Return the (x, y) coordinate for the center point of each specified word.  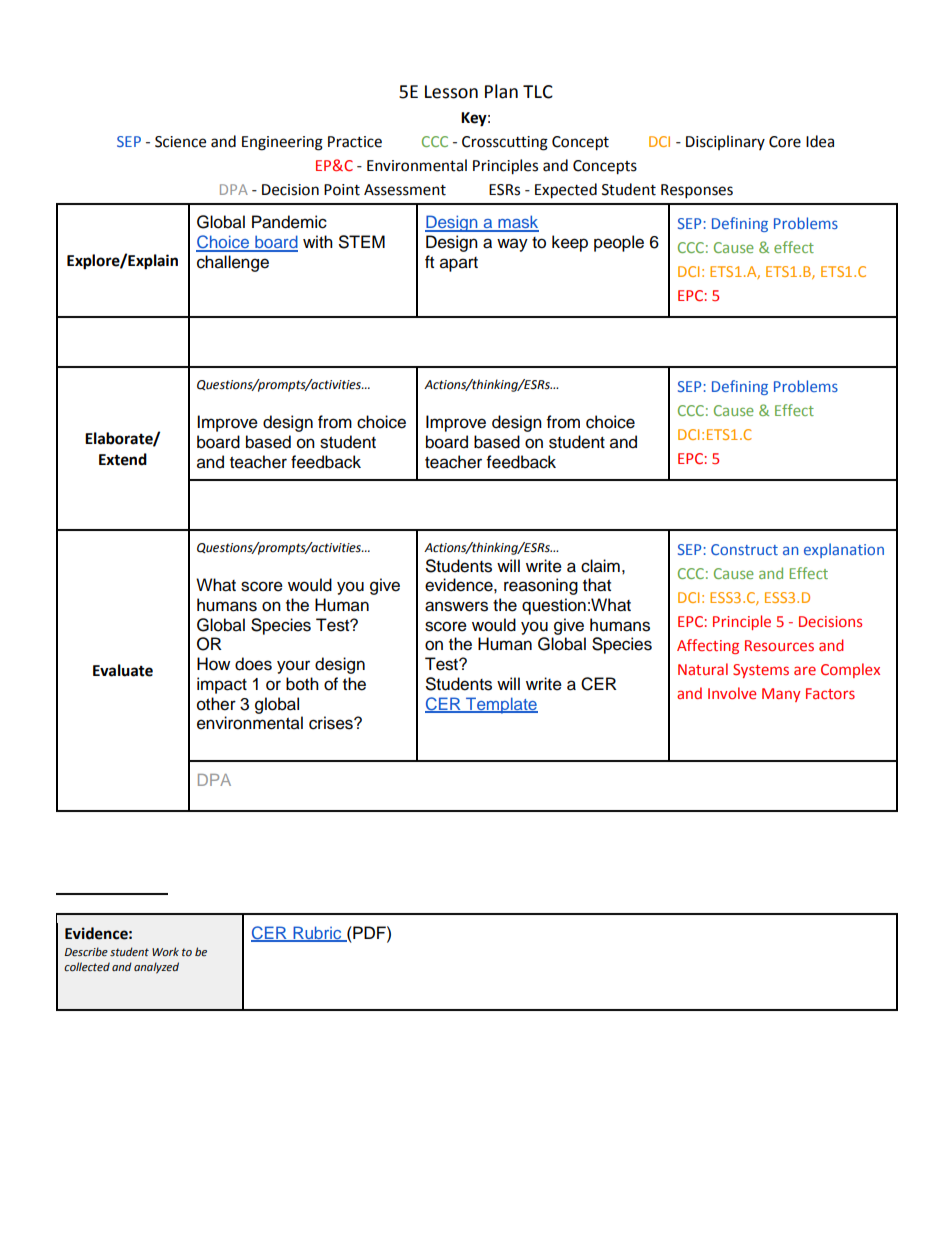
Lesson (451, 92)
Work (165, 951)
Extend (123, 459)
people (619, 243)
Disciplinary (725, 142)
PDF (369, 932)
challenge (233, 263)
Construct (744, 549)
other (216, 704)
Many (781, 695)
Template (501, 705)
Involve (732, 693)
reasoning (541, 586)
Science (180, 142)
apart (459, 264)
